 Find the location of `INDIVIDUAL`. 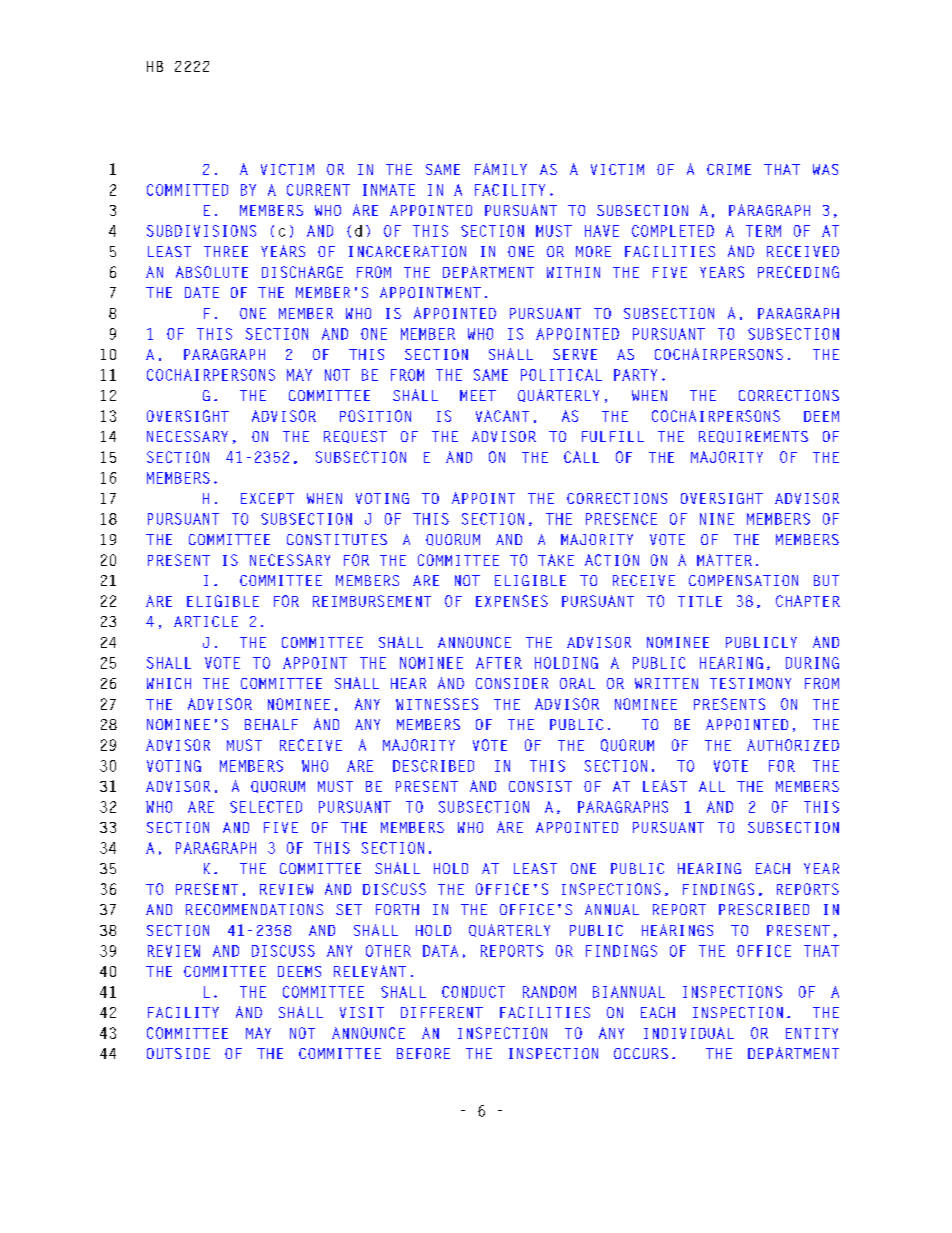

INDIVIDUAL is located at coordinates (689, 1033).
